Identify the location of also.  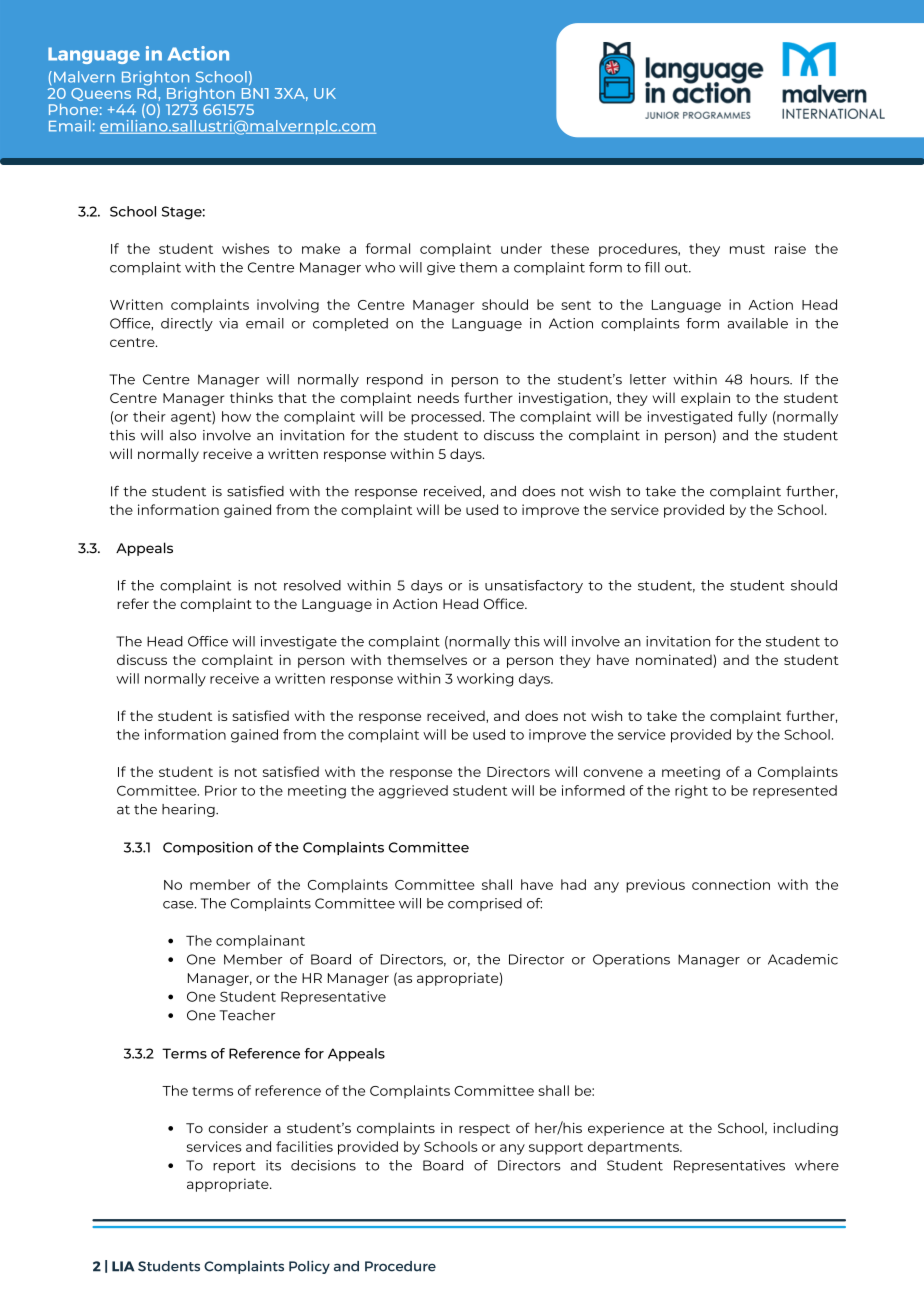
(183, 435).
